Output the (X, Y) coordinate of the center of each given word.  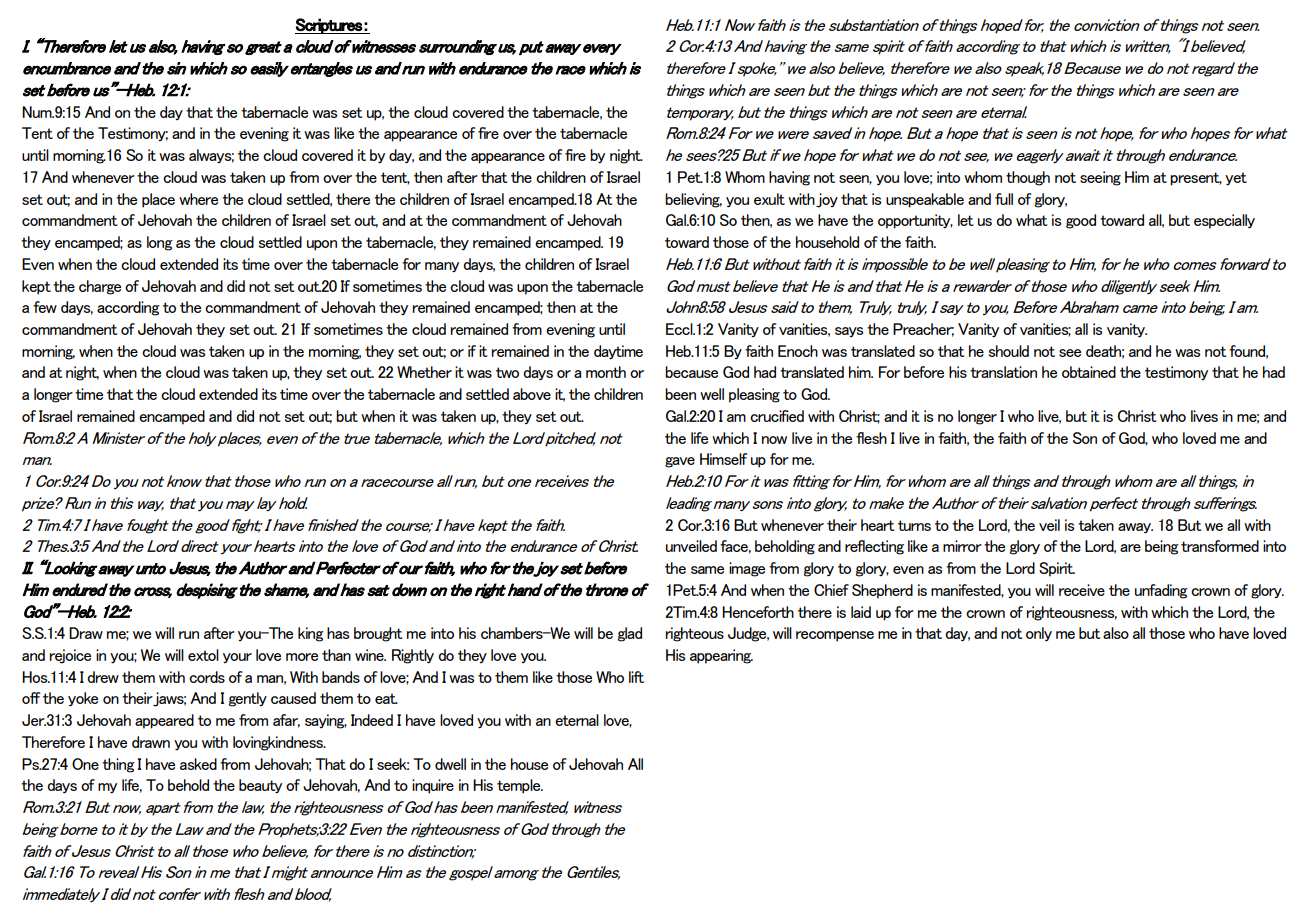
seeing (1100, 178)
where (198, 199)
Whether (424, 372)
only (1039, 634)
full (1004, 199)
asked (198, 764)
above (532, 394)
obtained (1089, 372)
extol (203, 655)
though (1028, 178)
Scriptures (329, 26)
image (747, 569)
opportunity (915, 221)
